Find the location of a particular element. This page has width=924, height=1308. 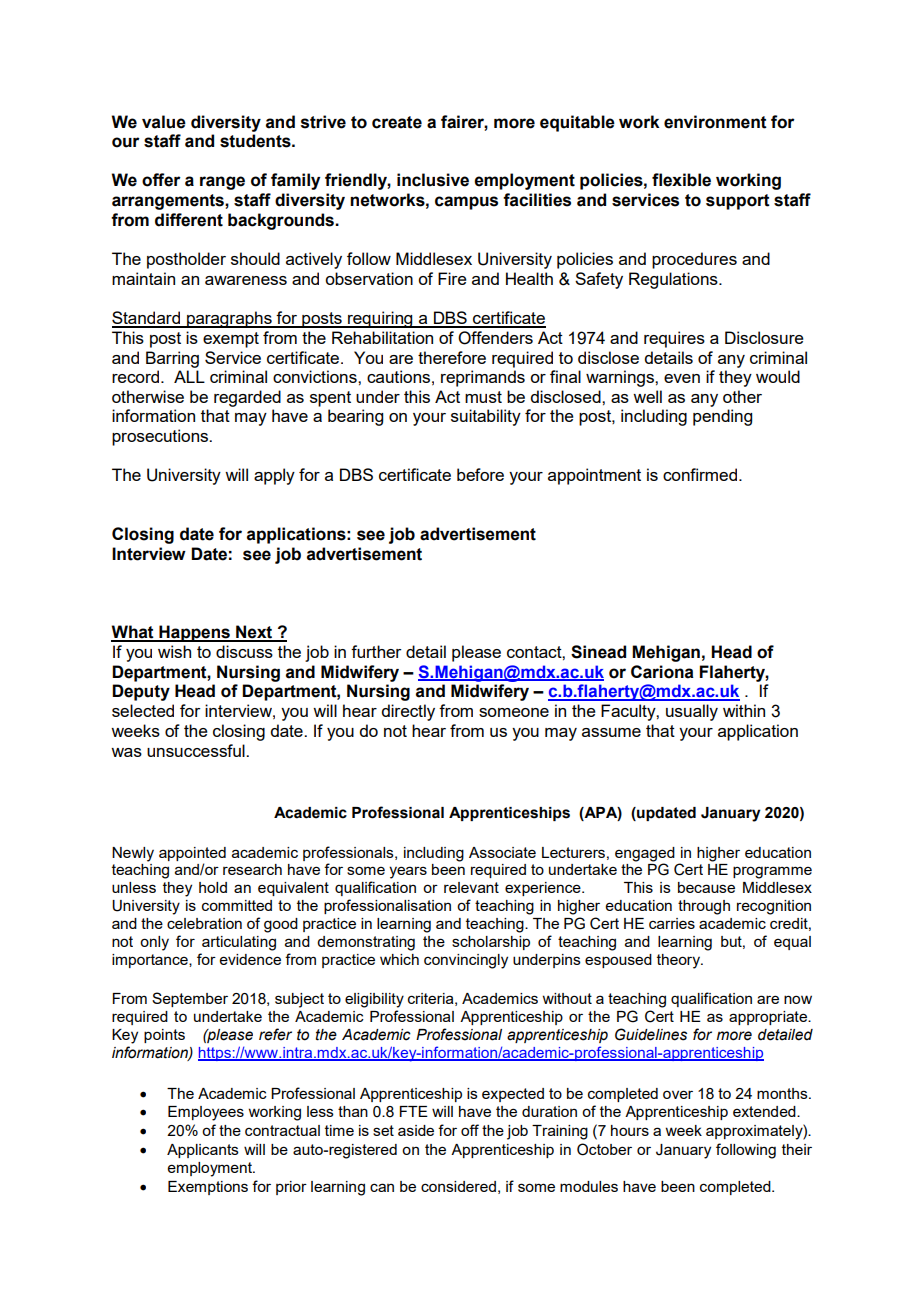

inclusive is located at coordinates (433, 180).
